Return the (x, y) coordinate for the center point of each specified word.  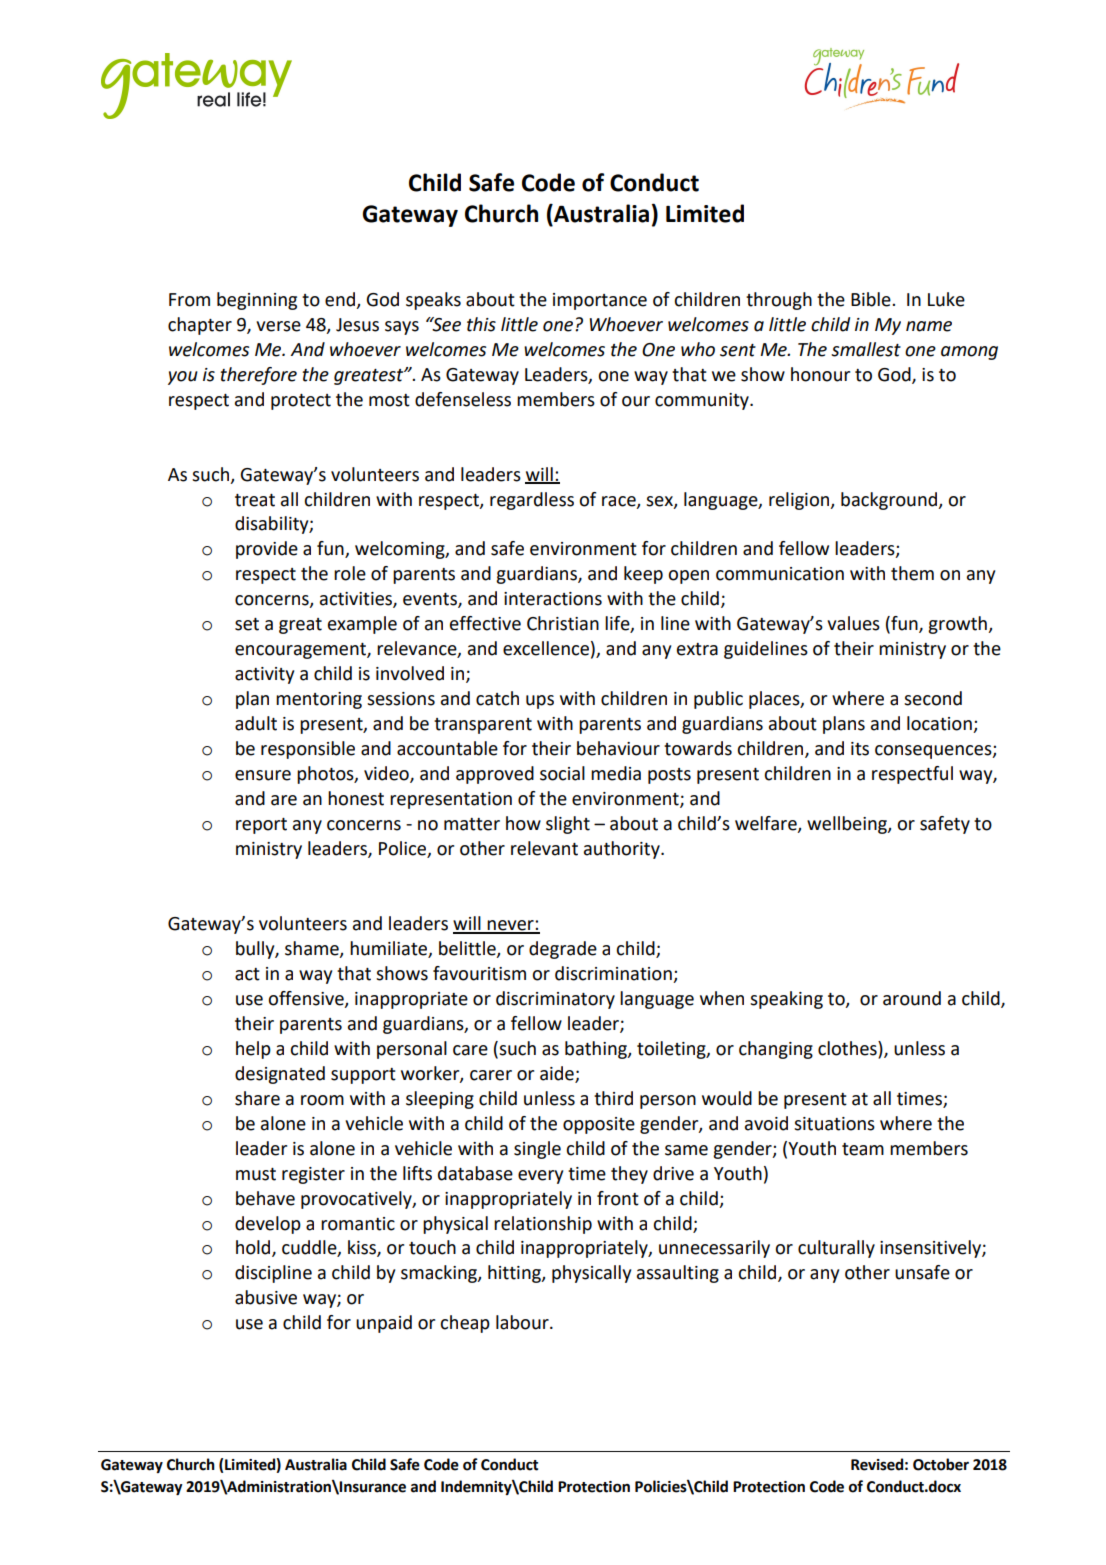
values (853, 623)
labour (523, 1322)
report (261, 826)
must (256, 1174)
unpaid (384, 1324)
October (941, 1464)
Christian (563, 623)
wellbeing (848, 825)
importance (600, 301)
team (863, 1149)
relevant (544, 848)
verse (278, 326)
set (247, 624)
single (537, 1150)
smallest (866, 349)
